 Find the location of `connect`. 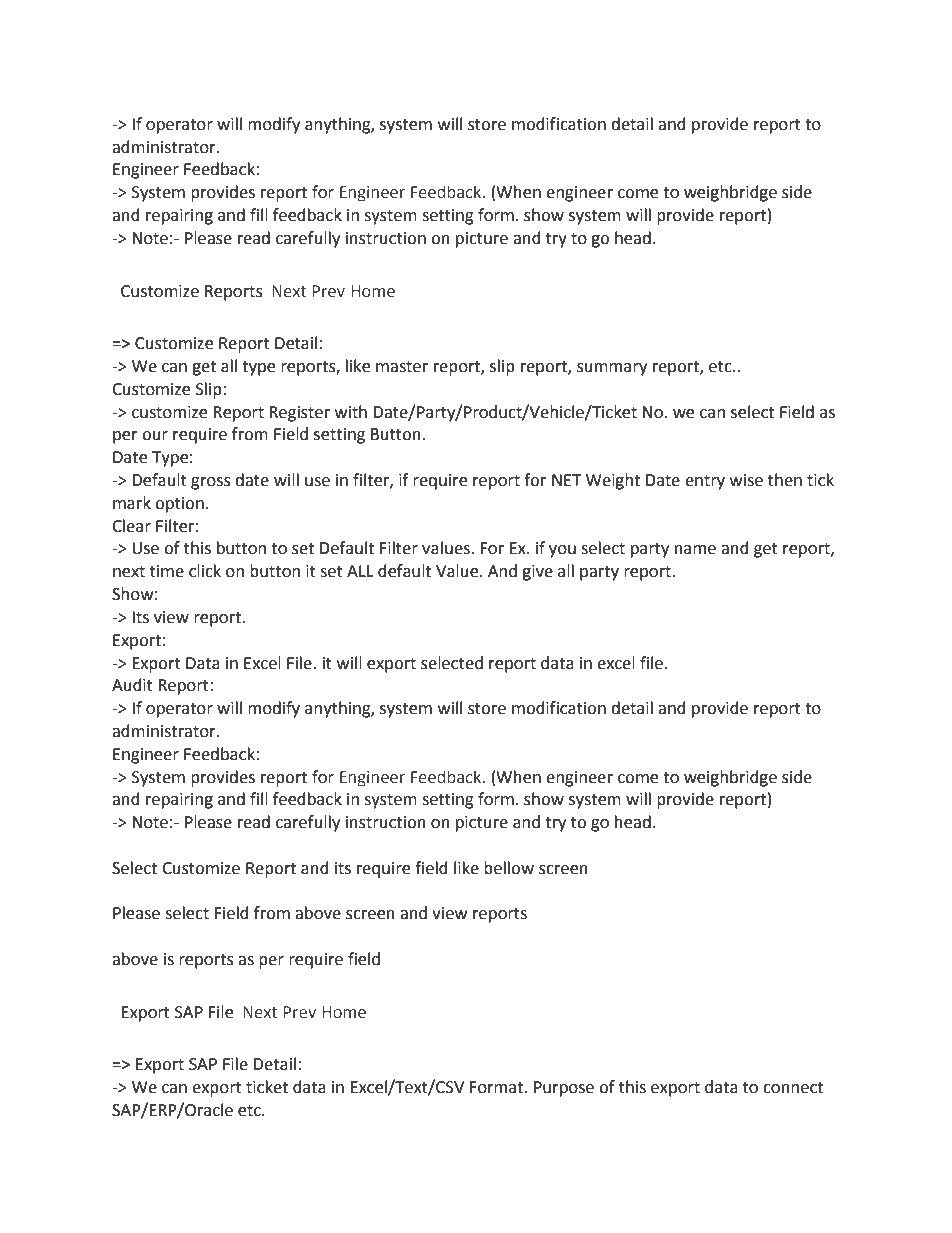

connect is located at coordinates (793, 1088).
